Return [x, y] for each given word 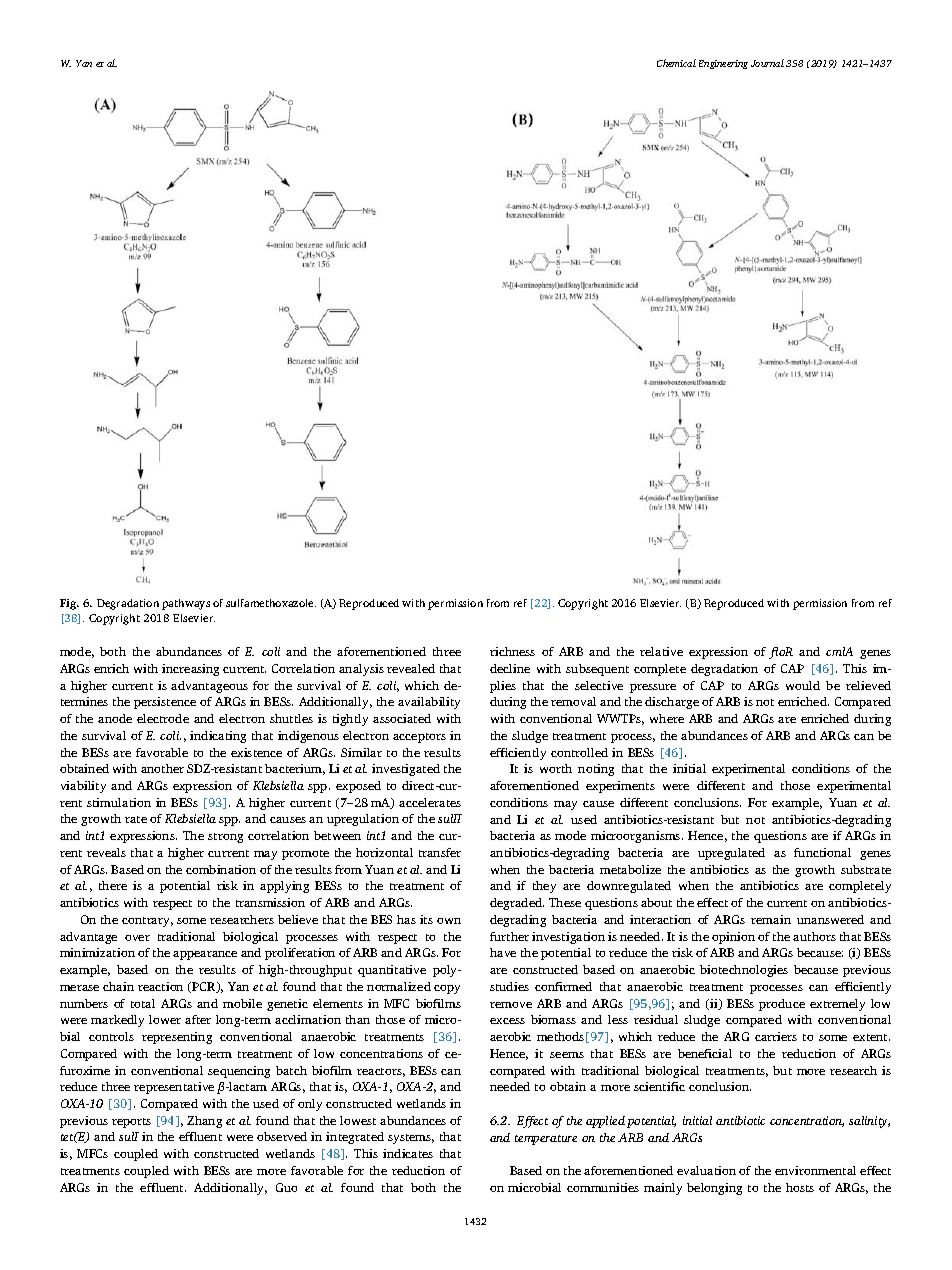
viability [83, 787]
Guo [286, 1187]
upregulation [363, 820]
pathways [186, 604]
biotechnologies [744, 971]
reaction [160, 986]
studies [509, 986]
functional [822, 852]
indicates [408, 1153]
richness [512, 651]
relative [661, 651]
